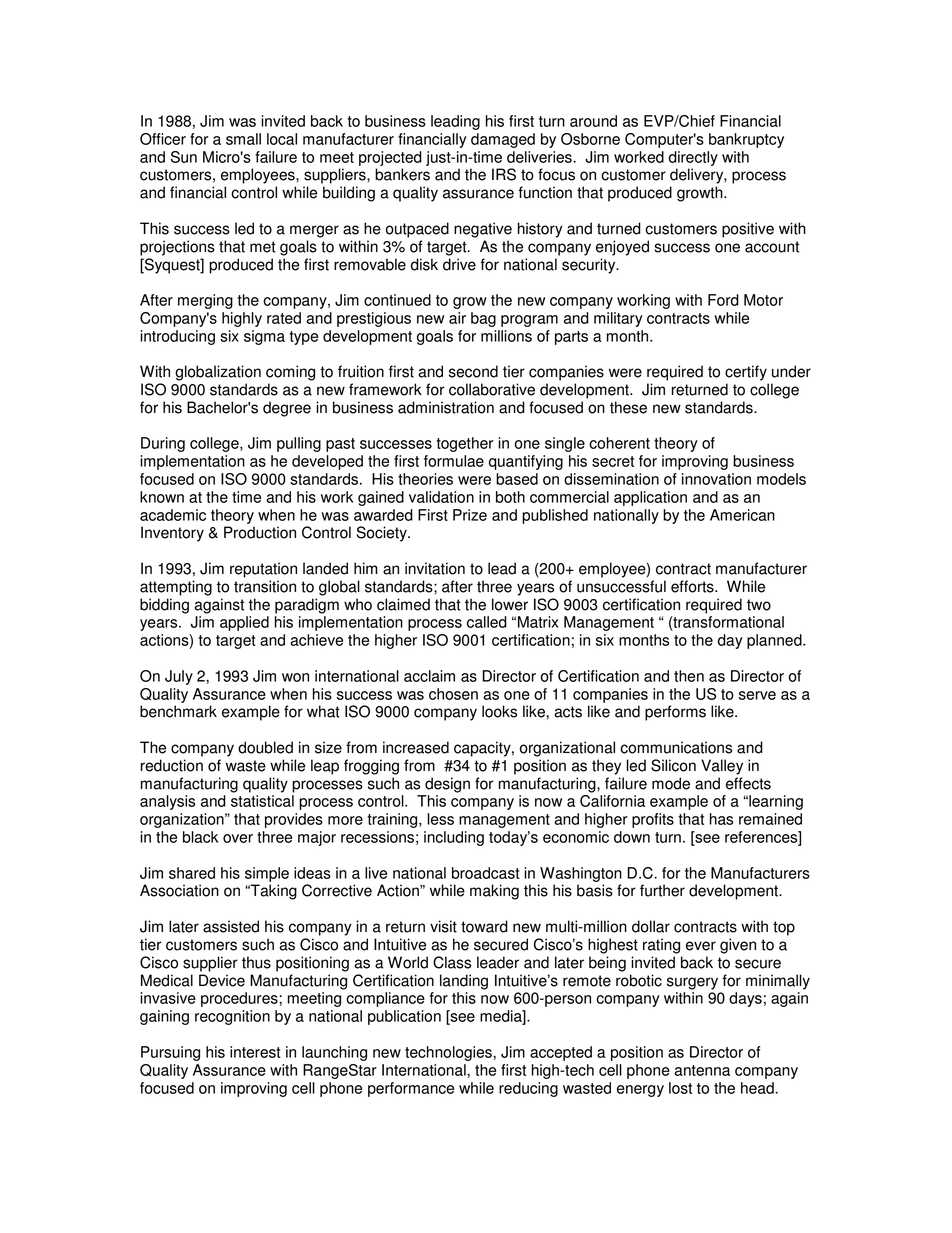 The height and width of the page is (1233, 952). What do you see at coordinates (693, 158) in the page?
I see `directly` at bounding box center [693, 158].
